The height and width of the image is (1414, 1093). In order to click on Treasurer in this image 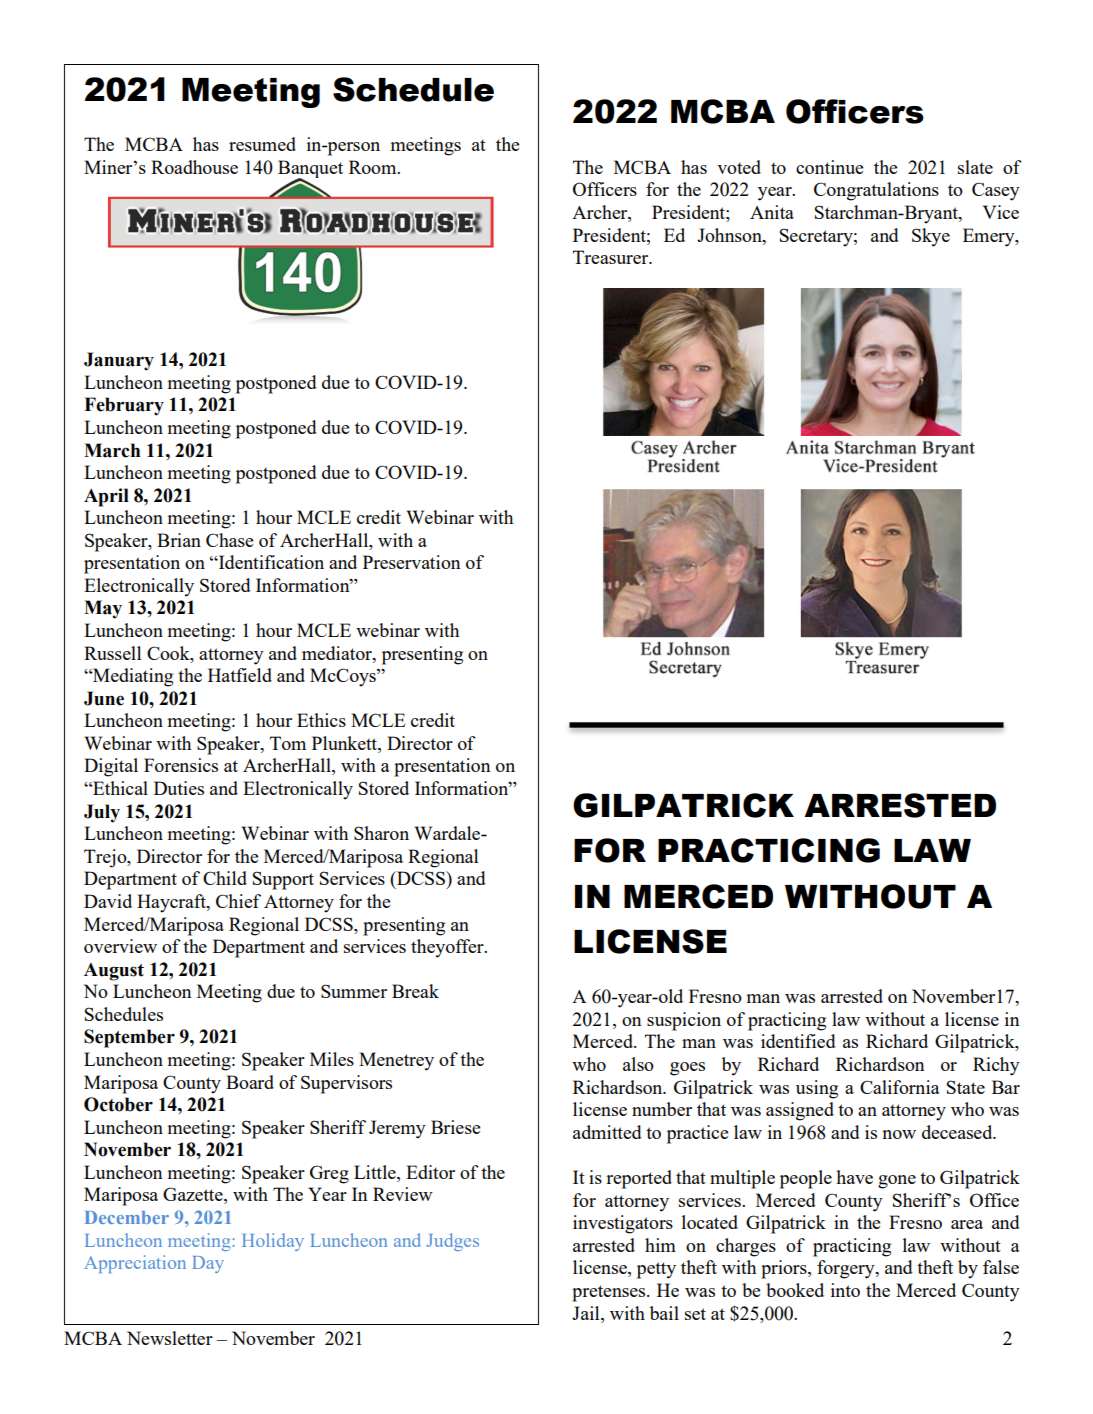, I will do `click(612, 257)`.
